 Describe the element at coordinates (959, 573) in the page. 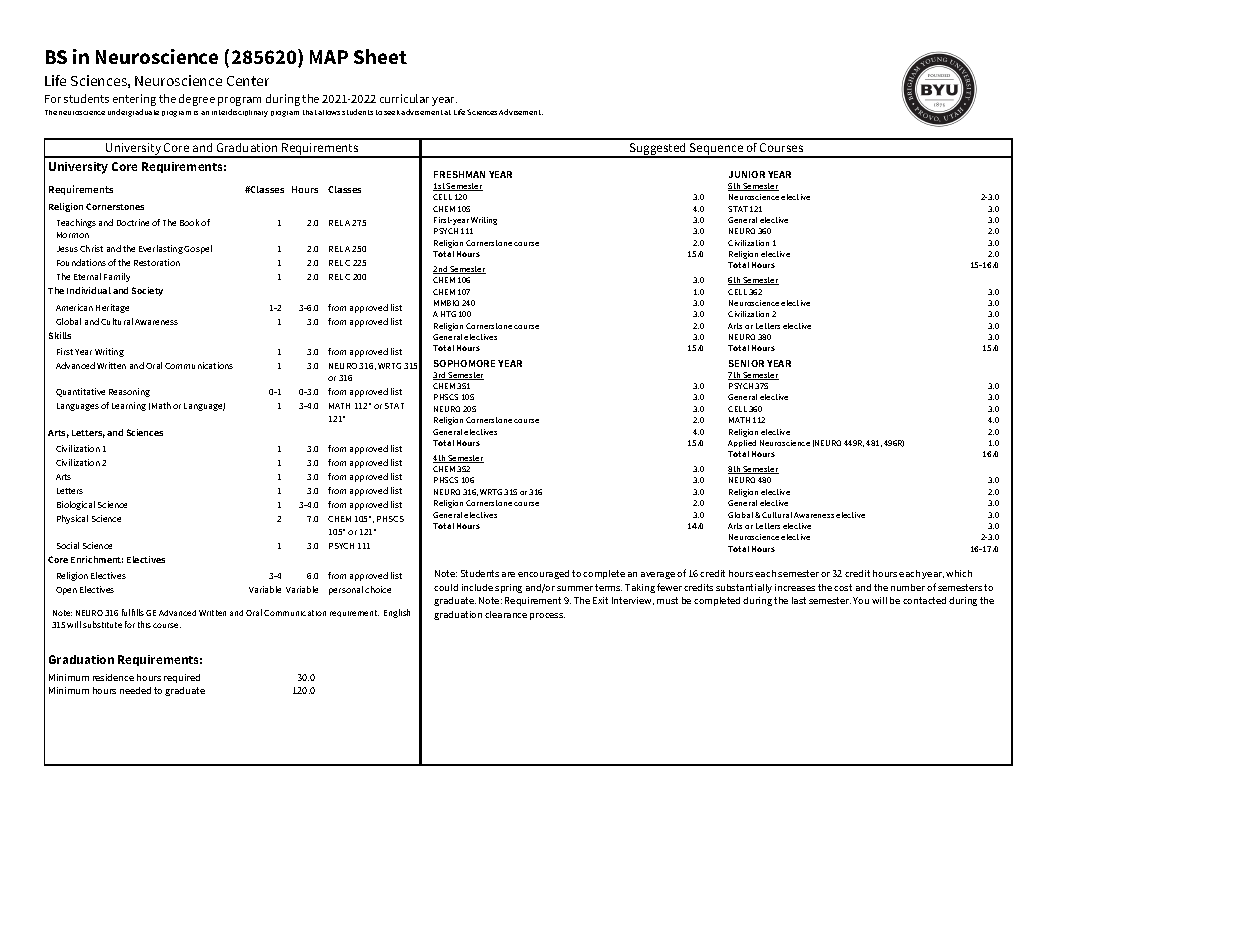

I see `which` at that location.
